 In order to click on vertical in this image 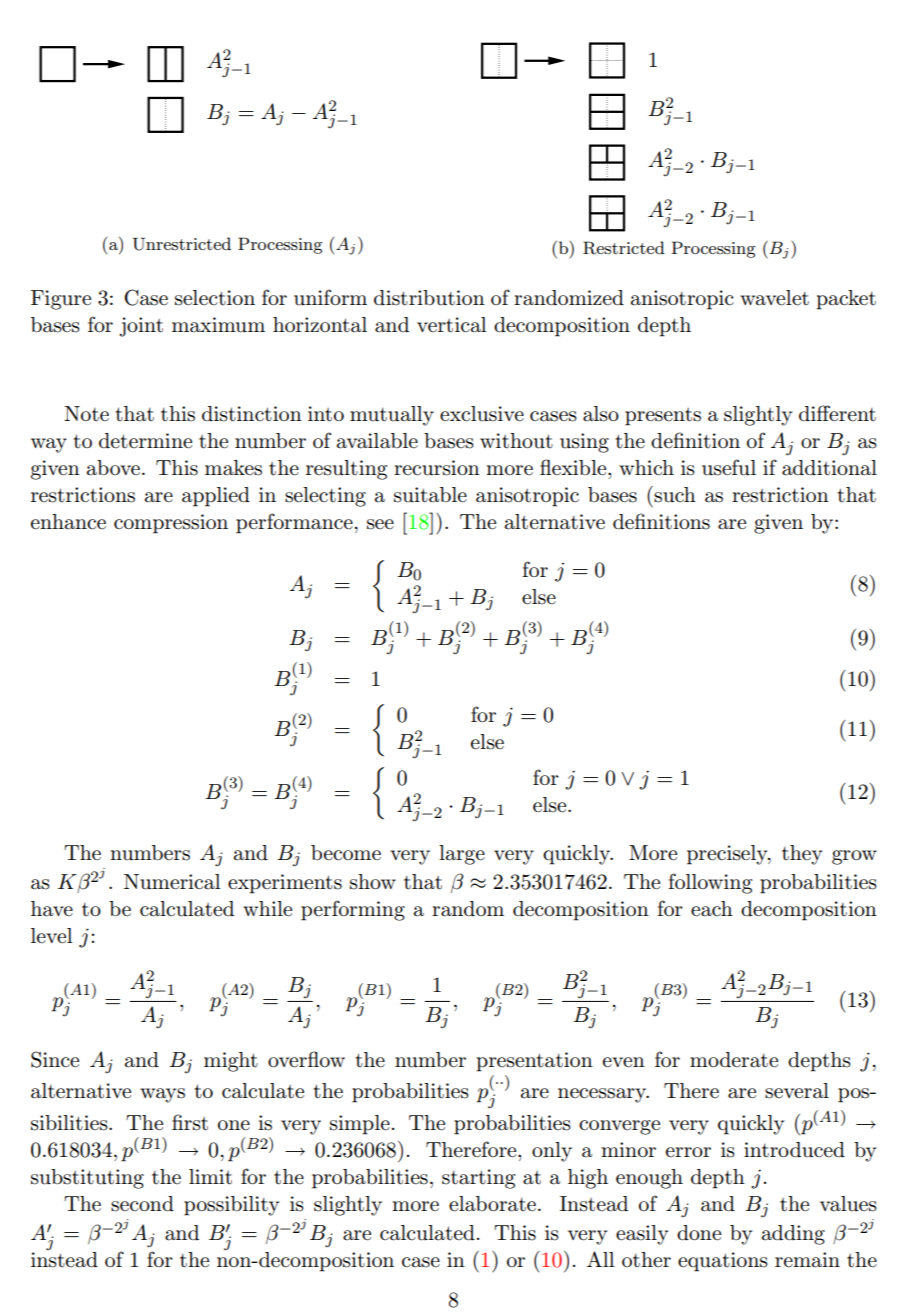, I will do `click(452, 325)`.
